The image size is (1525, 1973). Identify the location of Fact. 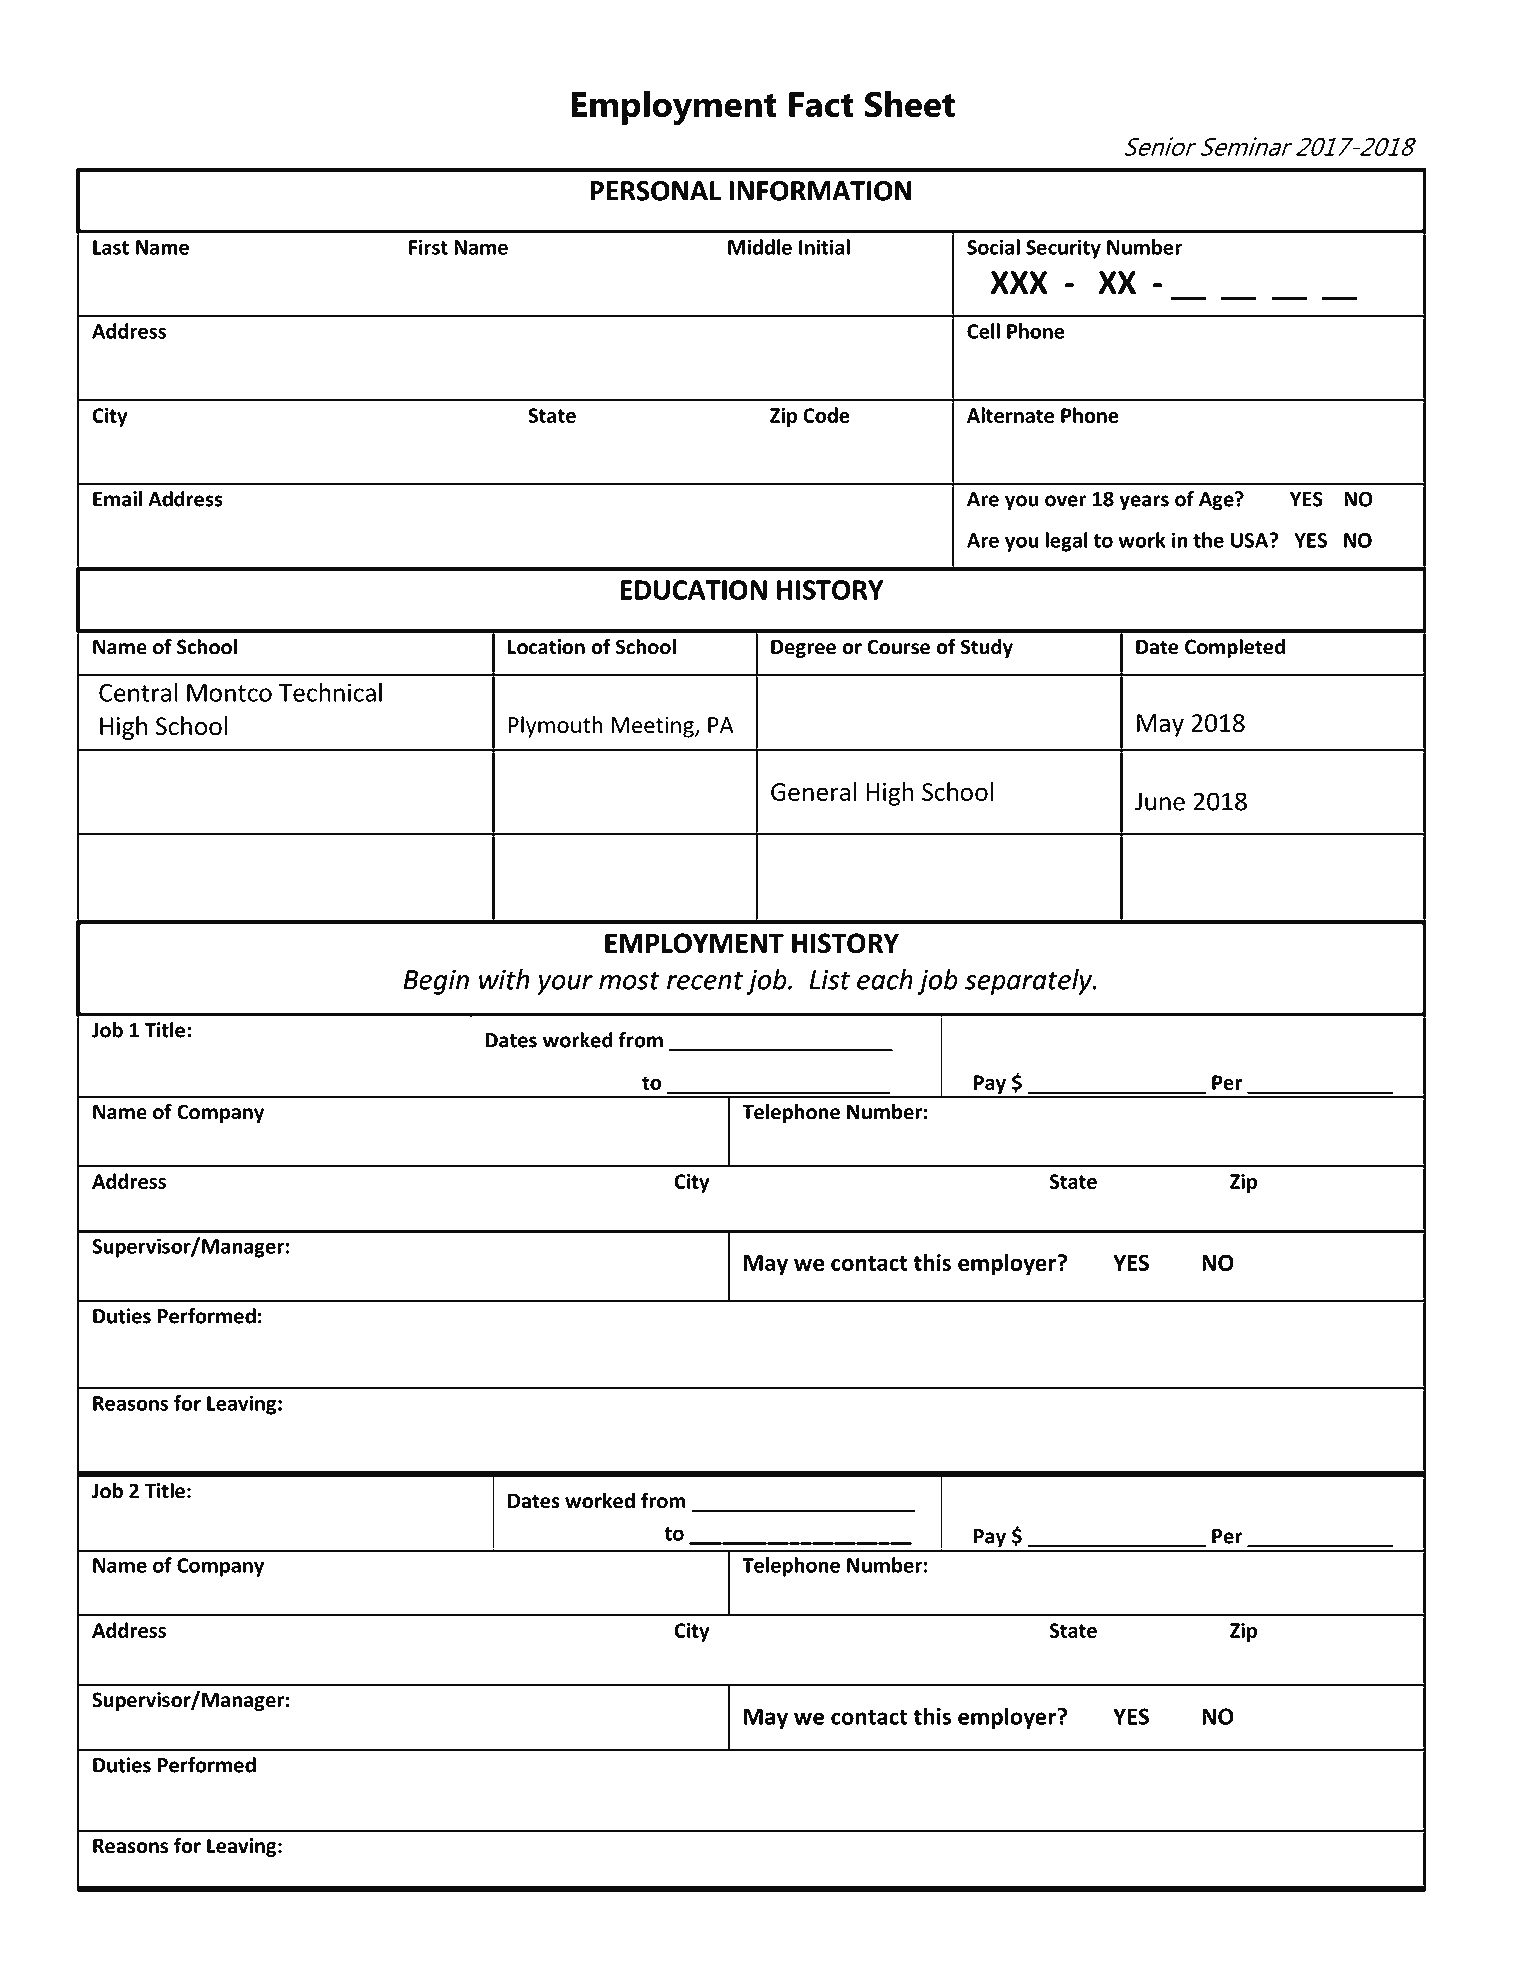
(821, 105).
